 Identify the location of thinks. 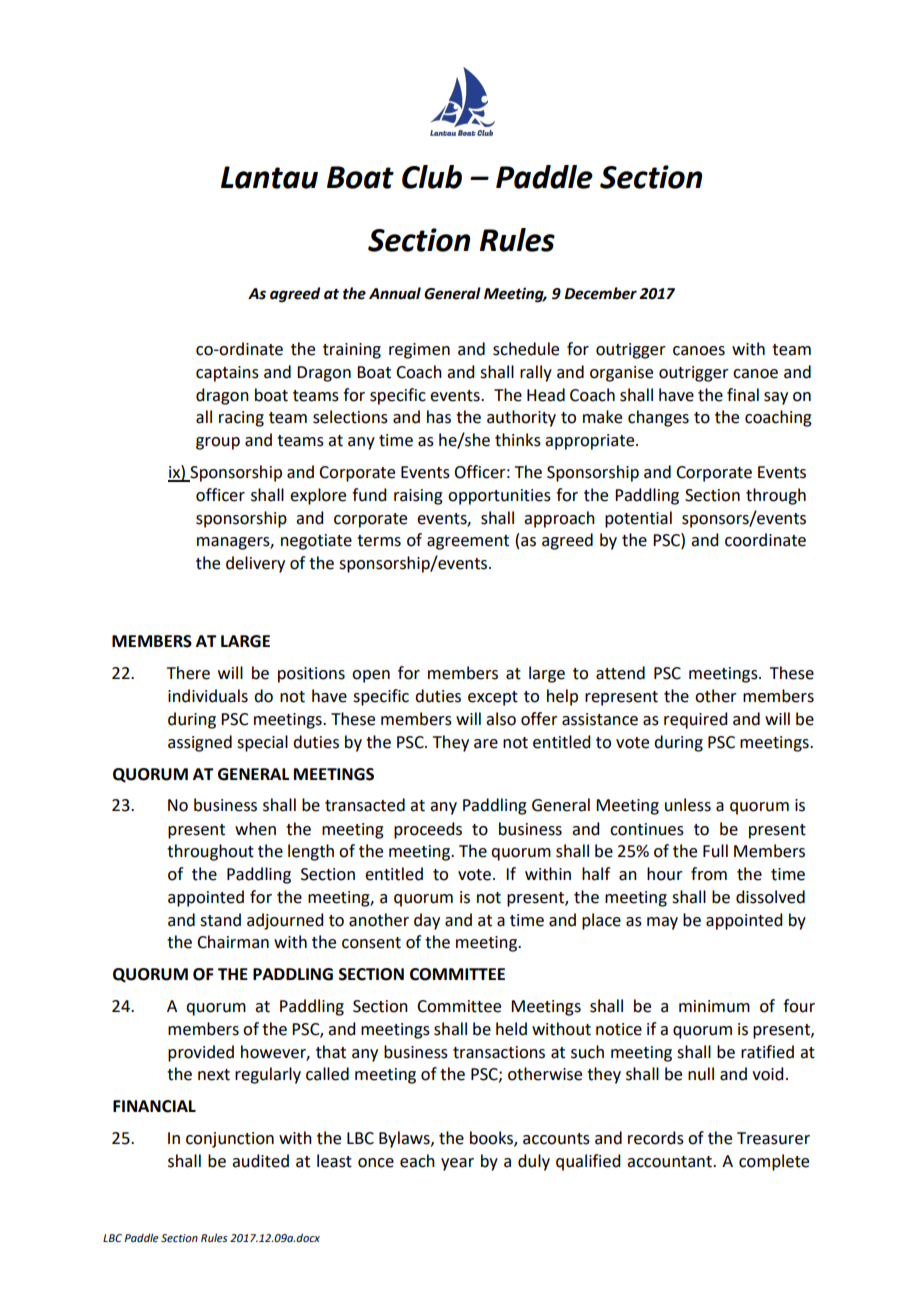
(518, 440).
